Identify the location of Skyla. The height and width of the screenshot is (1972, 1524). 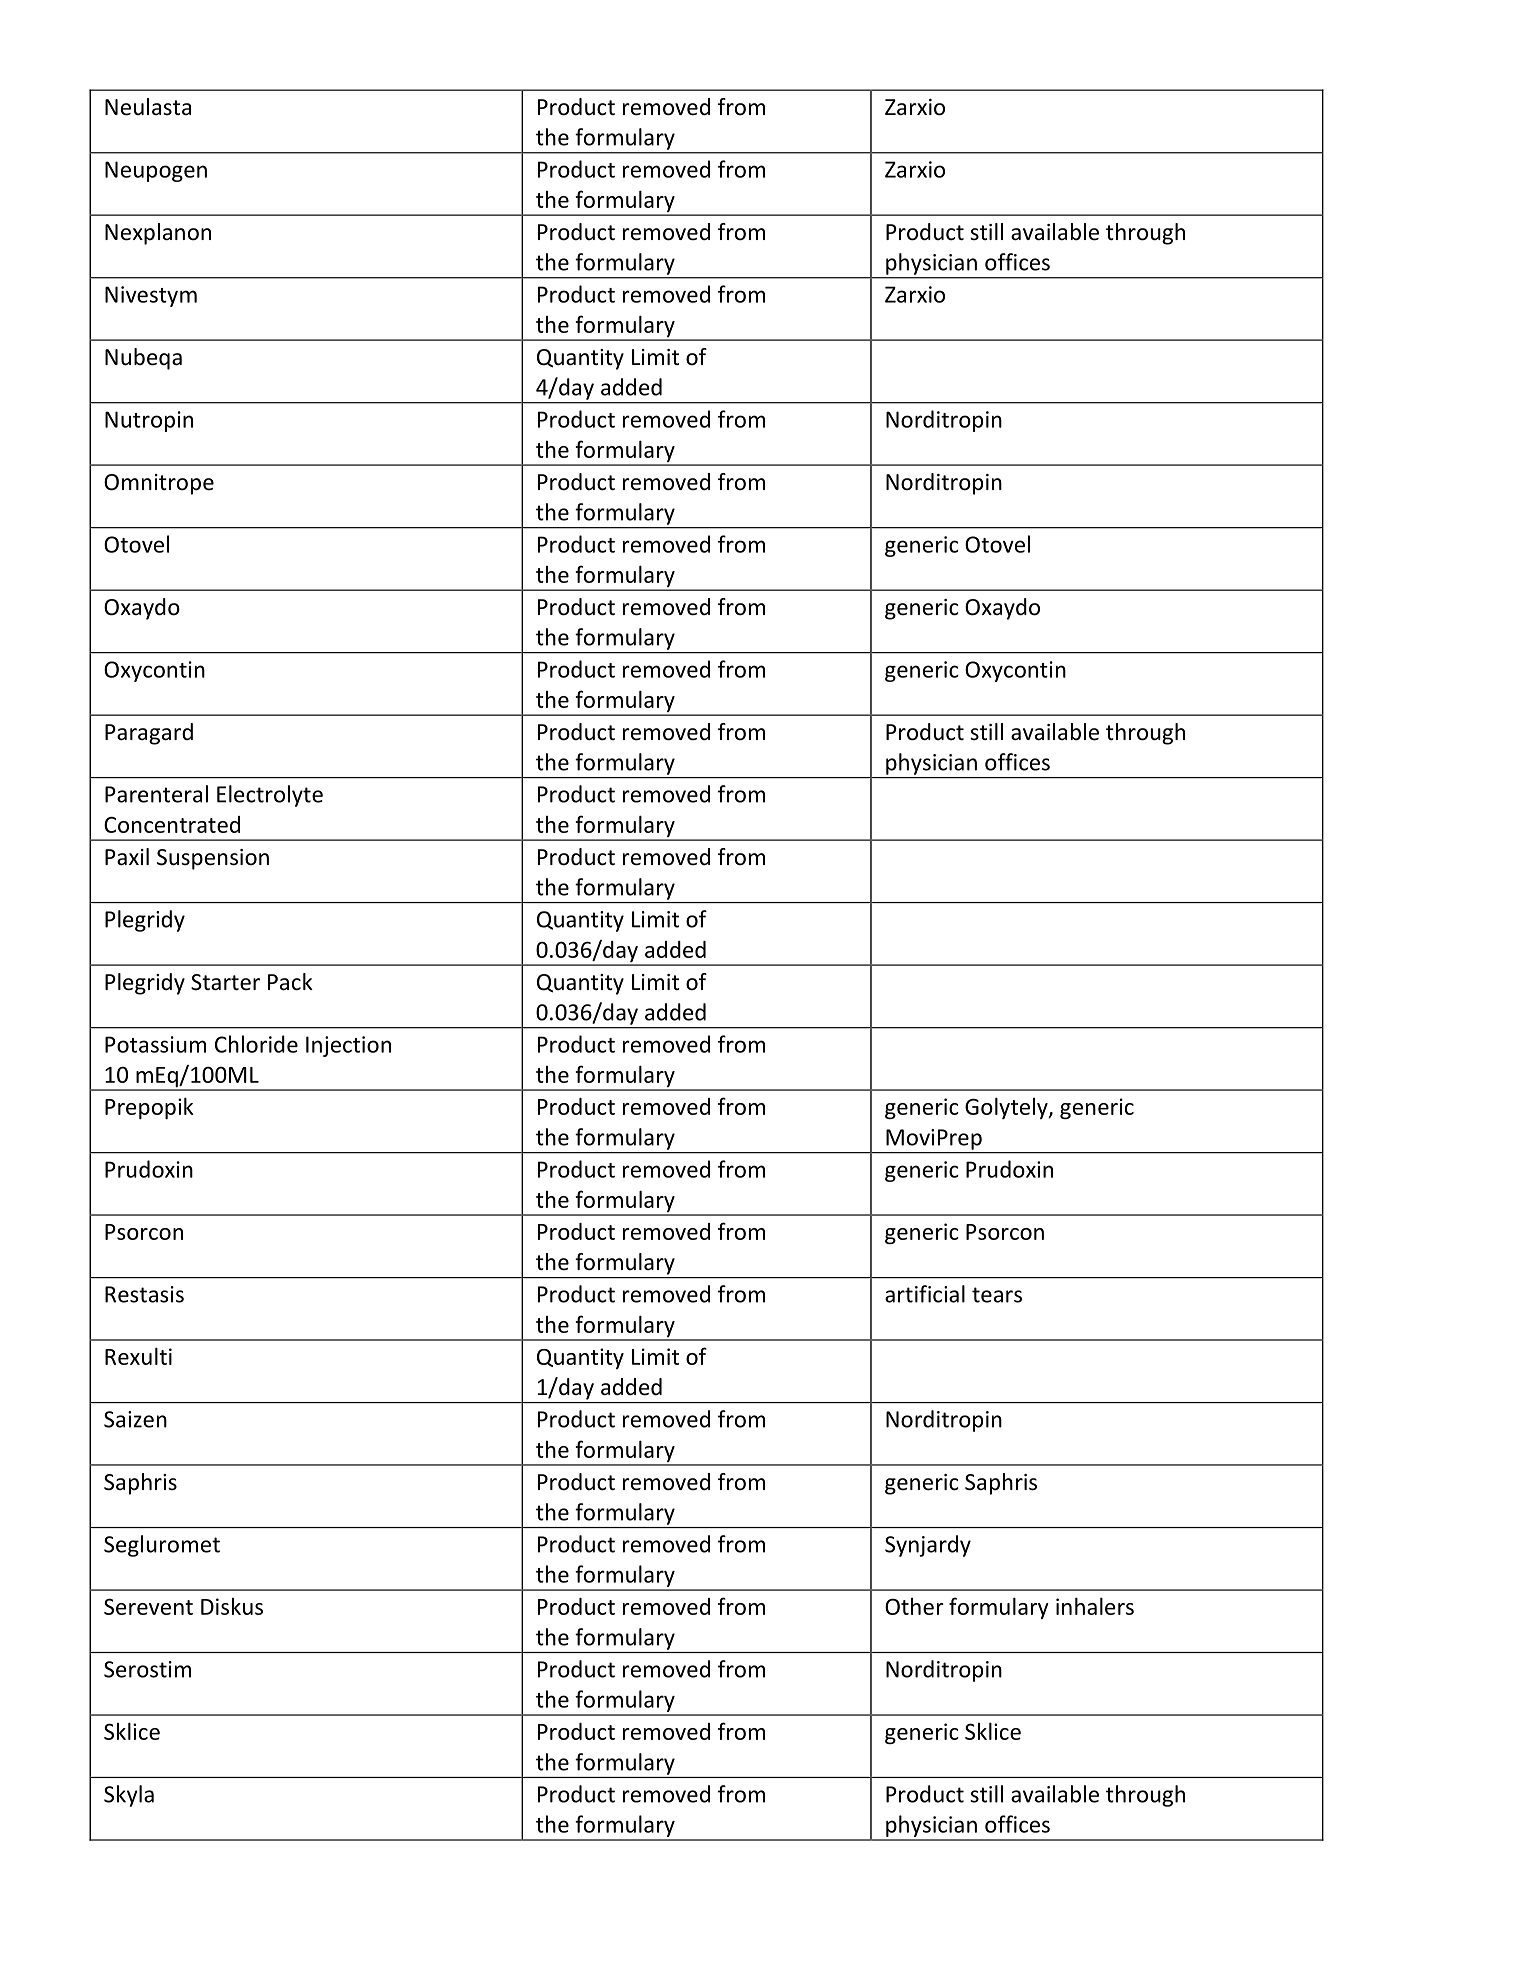
(129, 1796).
